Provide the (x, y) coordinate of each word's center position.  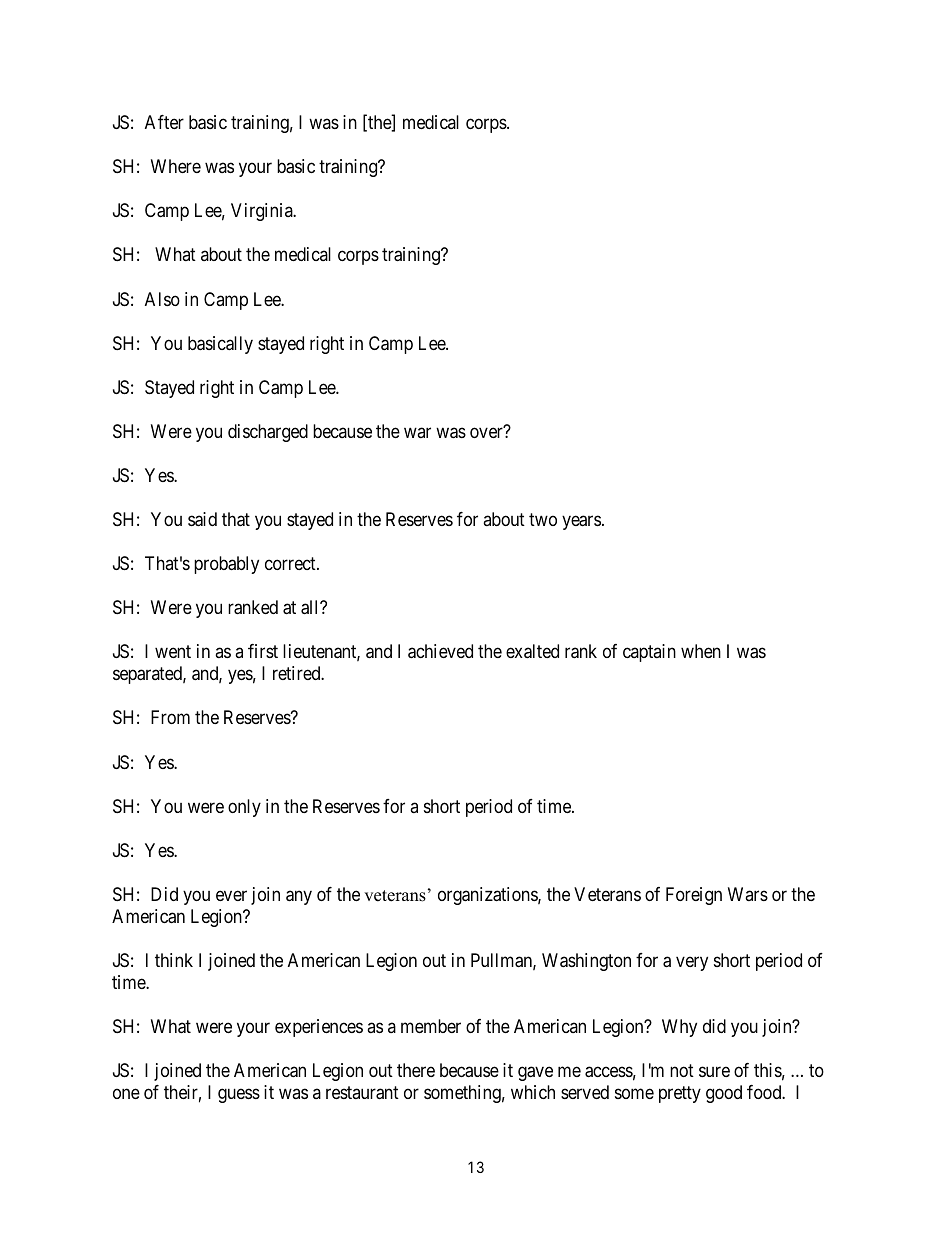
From (170, 717)
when (701, 651)
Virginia (263, 212)
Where (176, 166)
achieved (440, 651)
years (581, 522)
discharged (268, 433)
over (487, 432)
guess (239, 1096)
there (416, 1070)
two (543, 519)
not (682, 1070)
